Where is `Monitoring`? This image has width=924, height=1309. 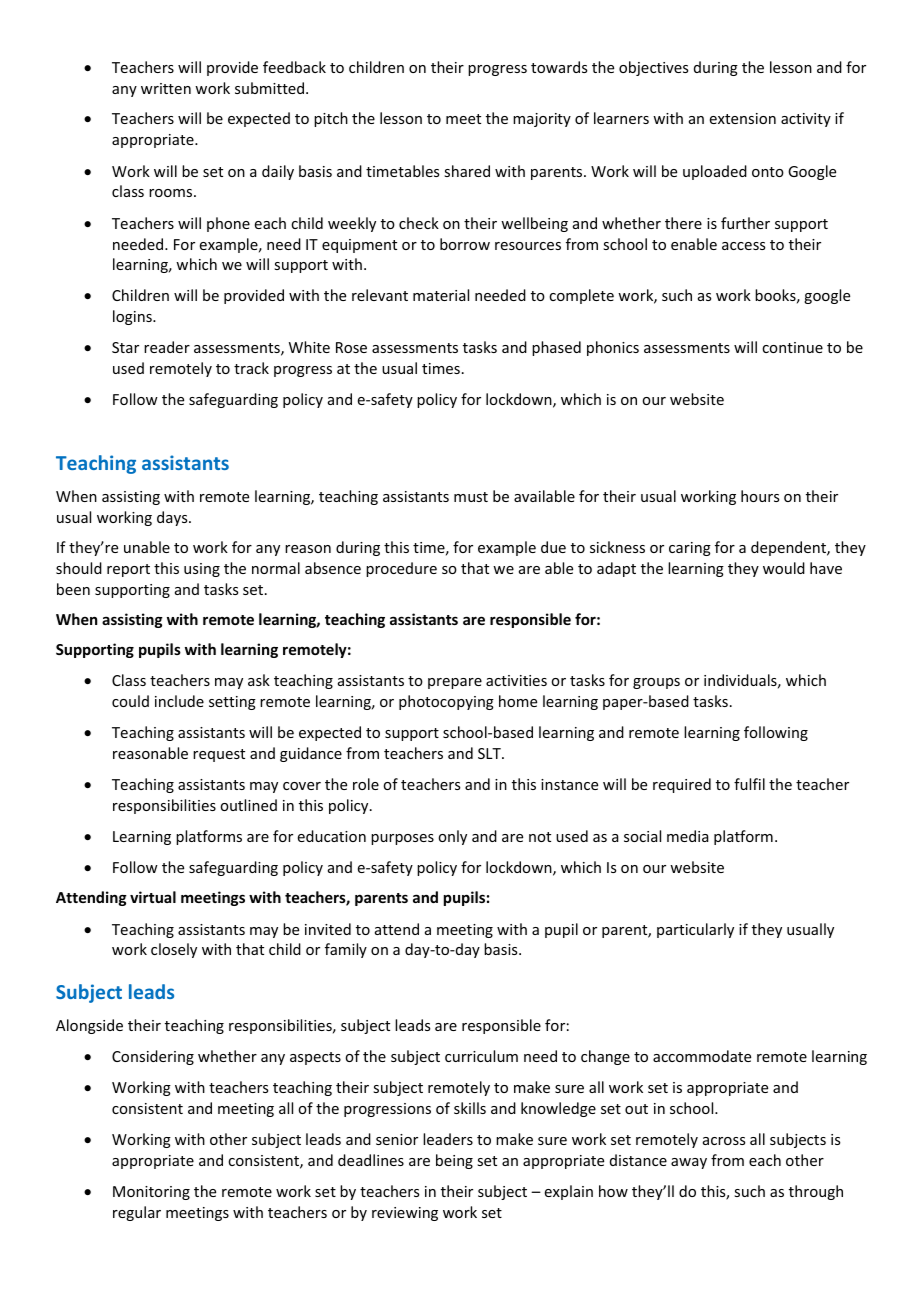
Monitoring is located at coordinates (151, 1193).
